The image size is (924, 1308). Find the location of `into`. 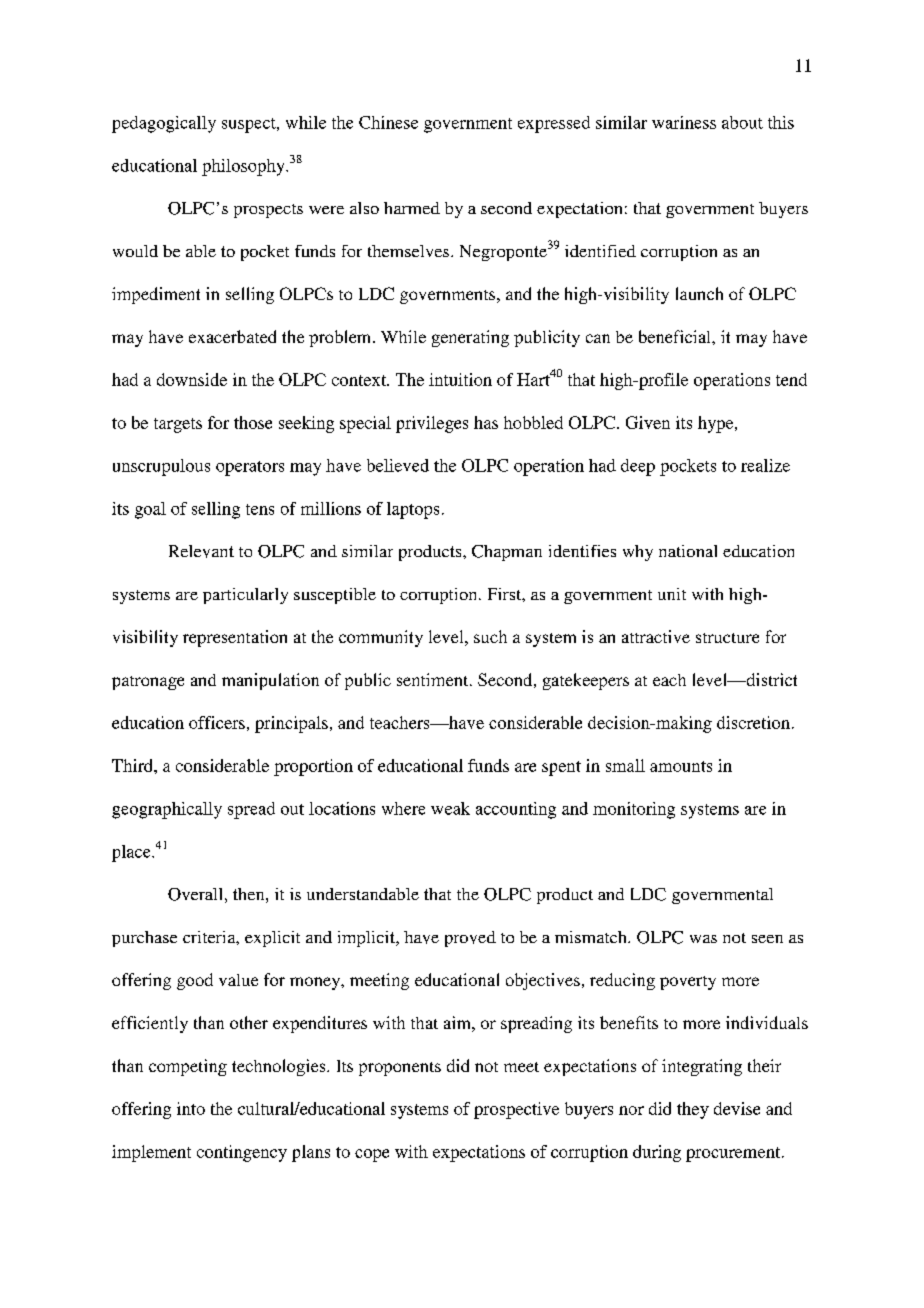

into is located at coordinates (191, 1108).
